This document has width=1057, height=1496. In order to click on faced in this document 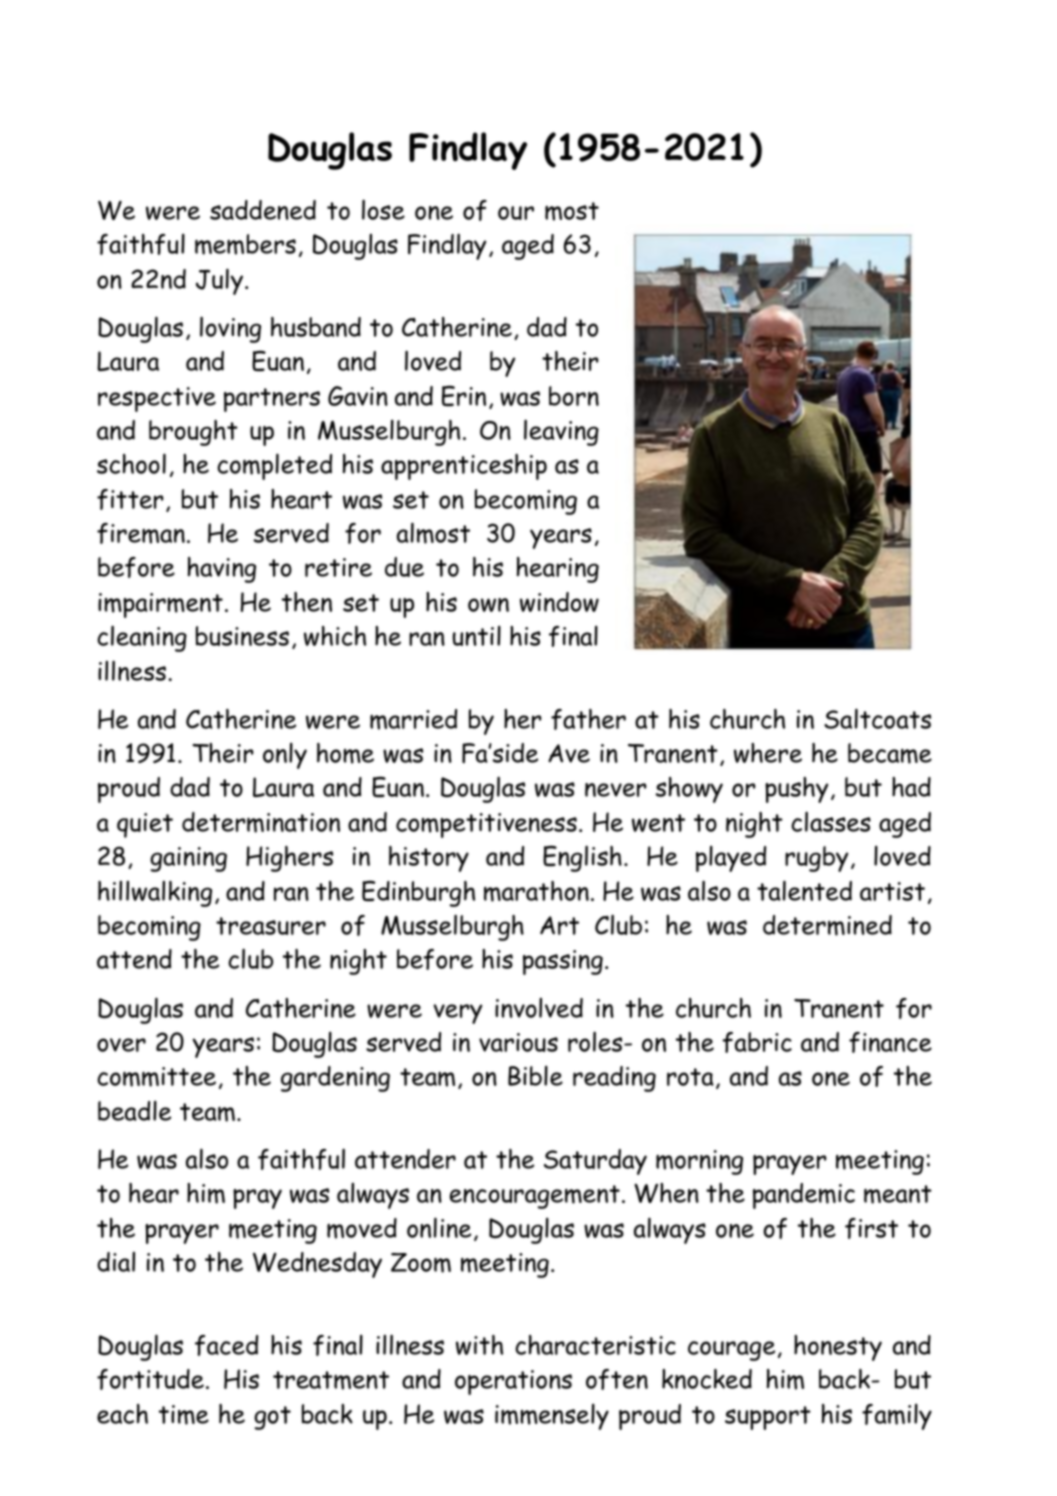, I will do `click(226, 1345)`.
